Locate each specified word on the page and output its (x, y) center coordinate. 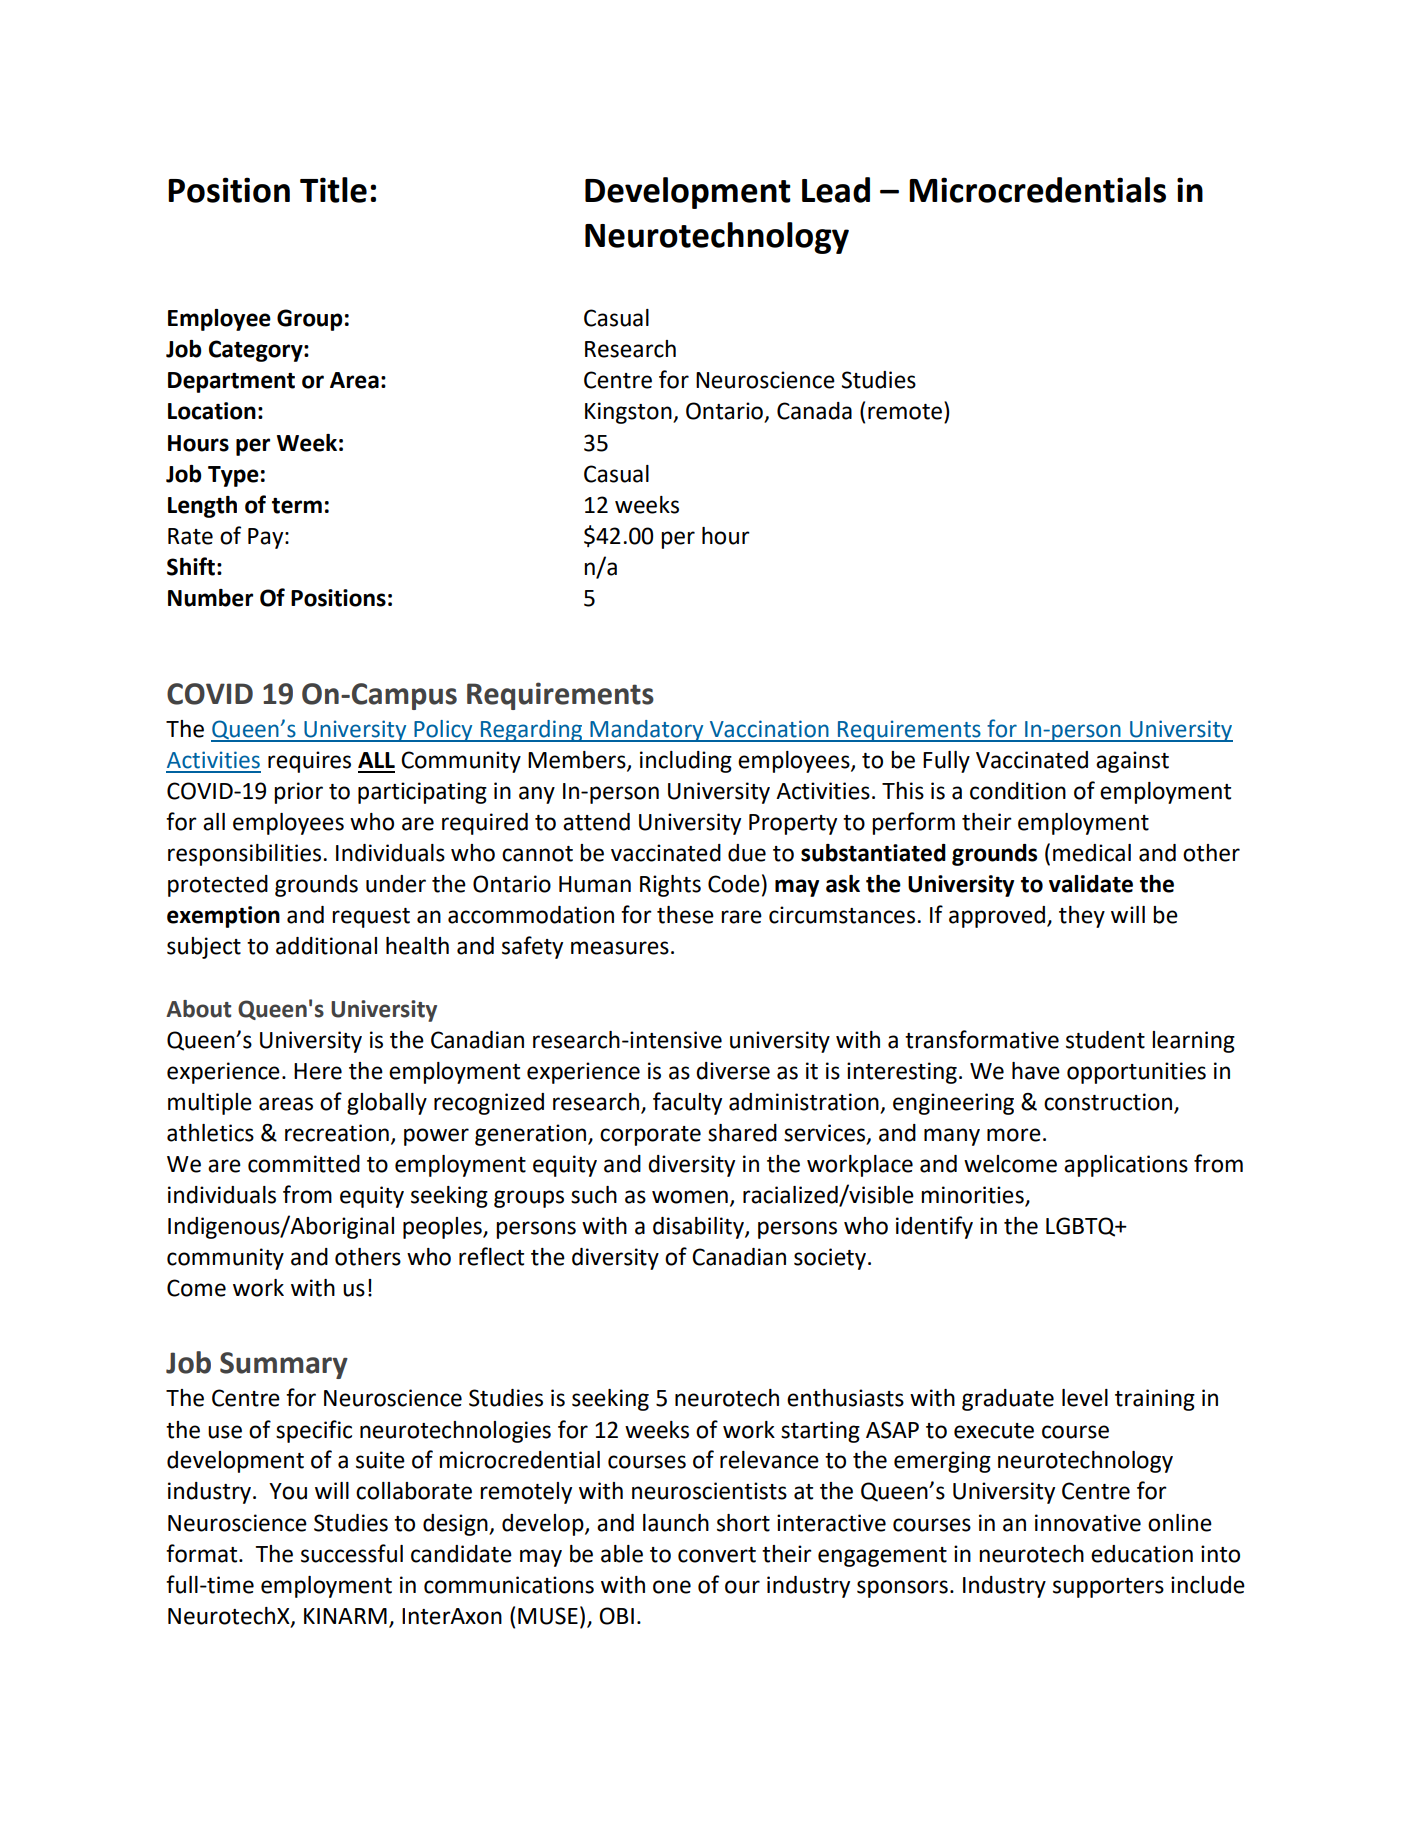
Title (333, 190)
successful (352, 1553)
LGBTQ (1082, 1227)
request (371, 918)
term (297, 506)
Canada (814, 411)
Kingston (629, 413)
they (1082, 917)
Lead (836, 190)
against (1132, 762)
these (685, 915)
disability (699, 1228)
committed (304, 1164)
